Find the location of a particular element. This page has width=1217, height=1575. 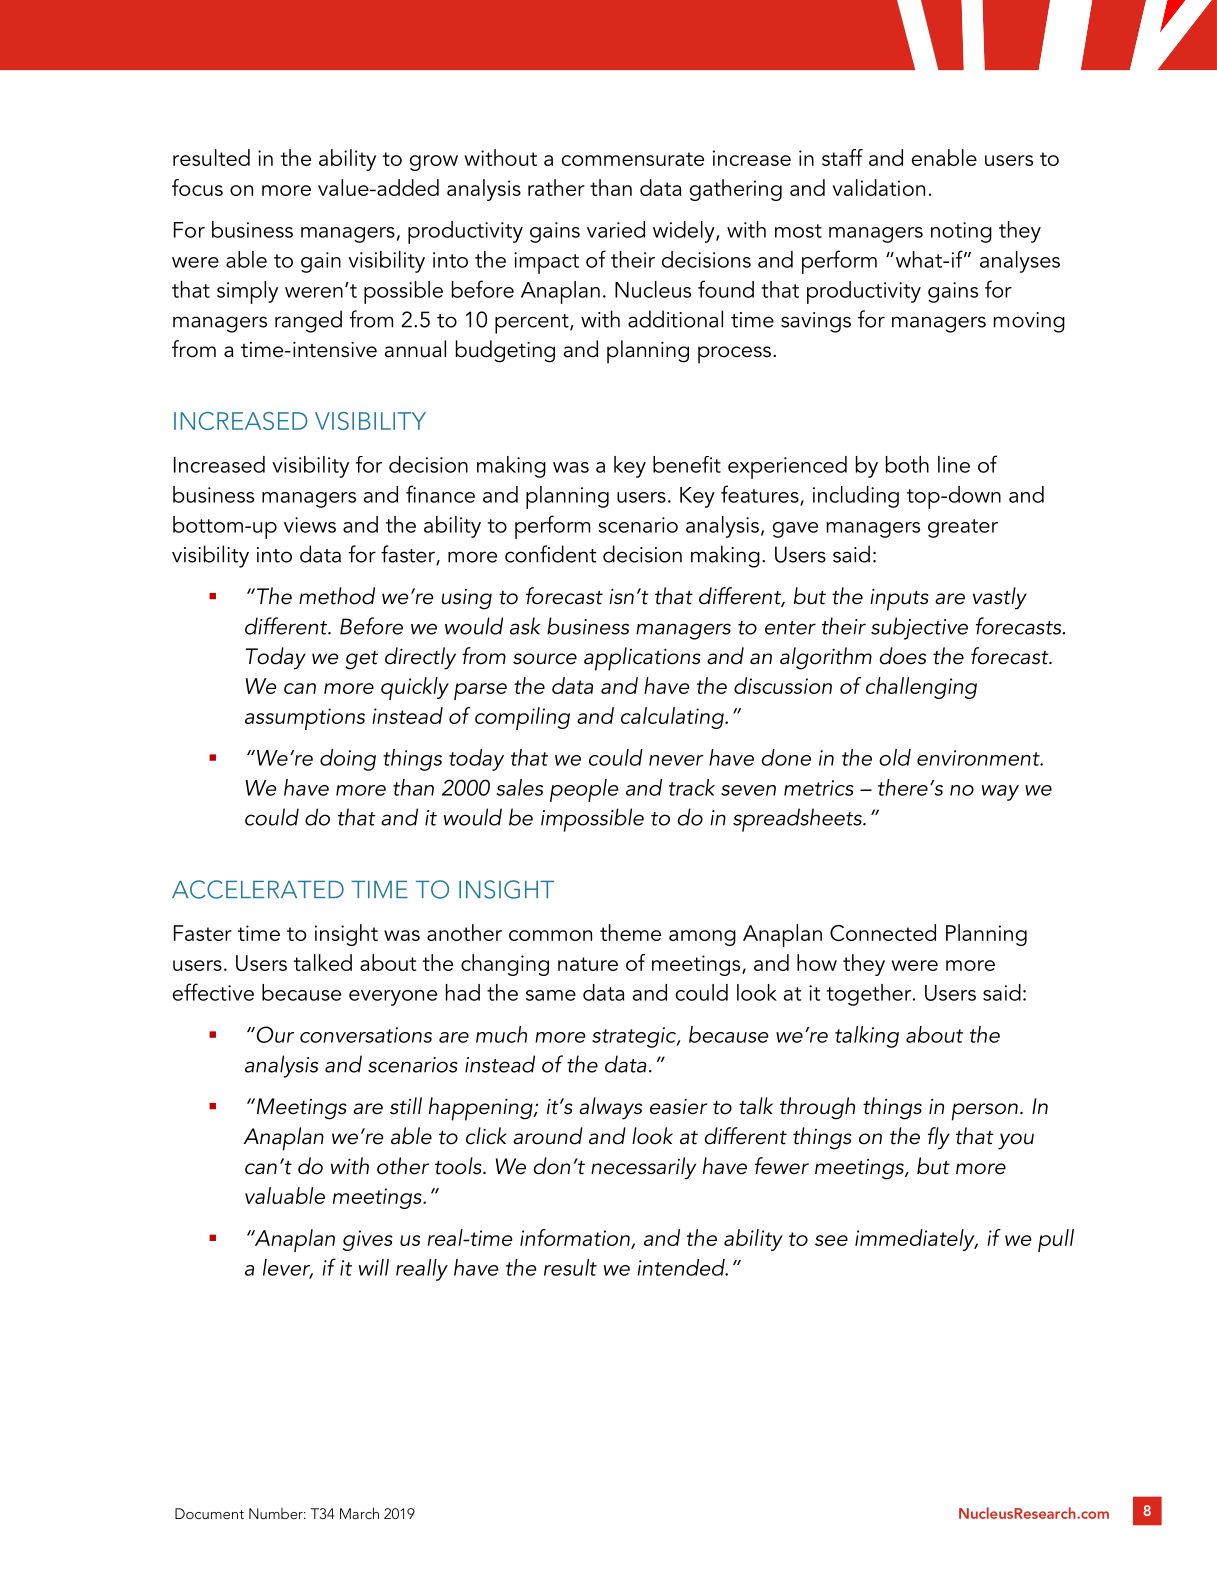

always is located at coordinates (610, 1108).
